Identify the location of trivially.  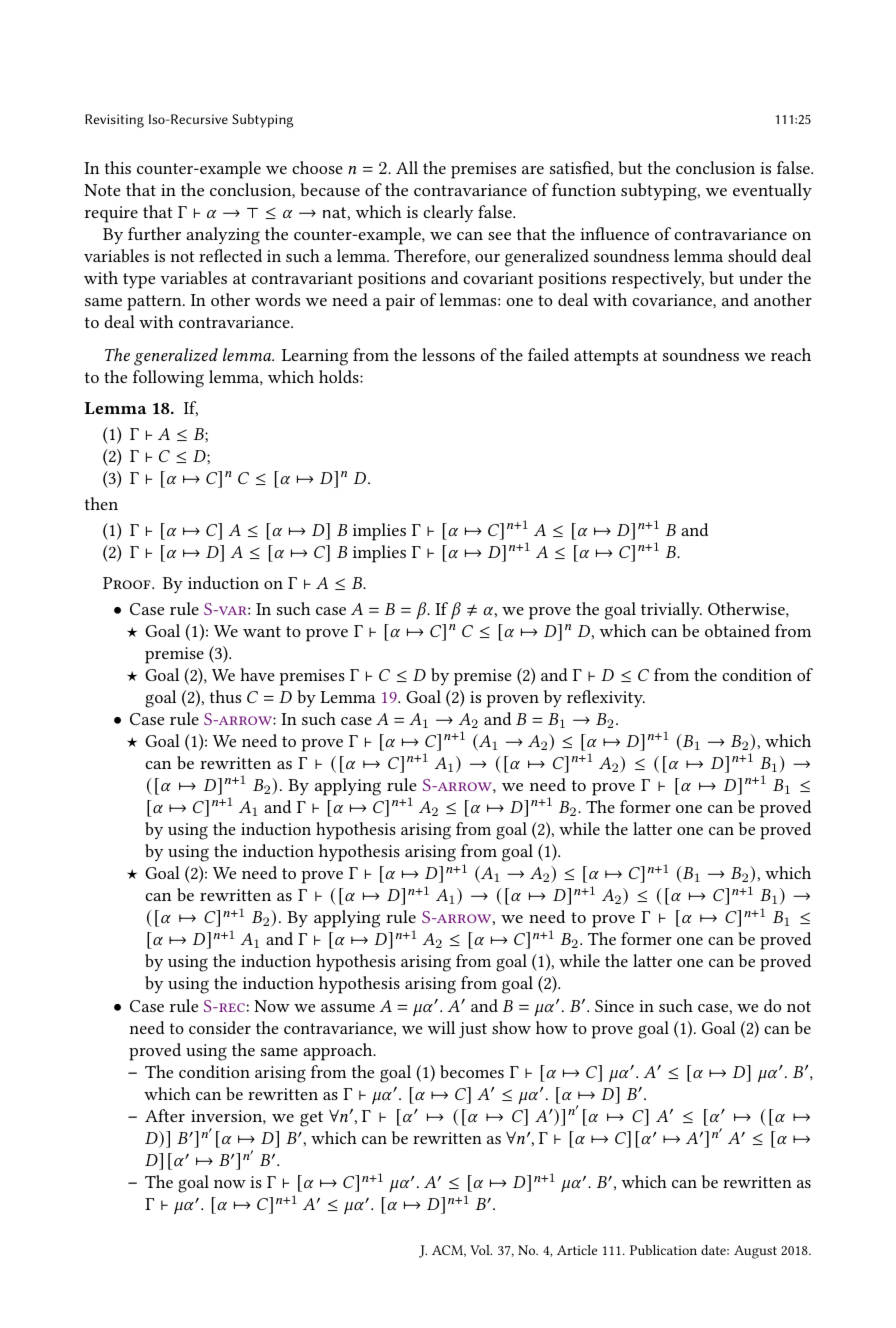
(671, 611).
